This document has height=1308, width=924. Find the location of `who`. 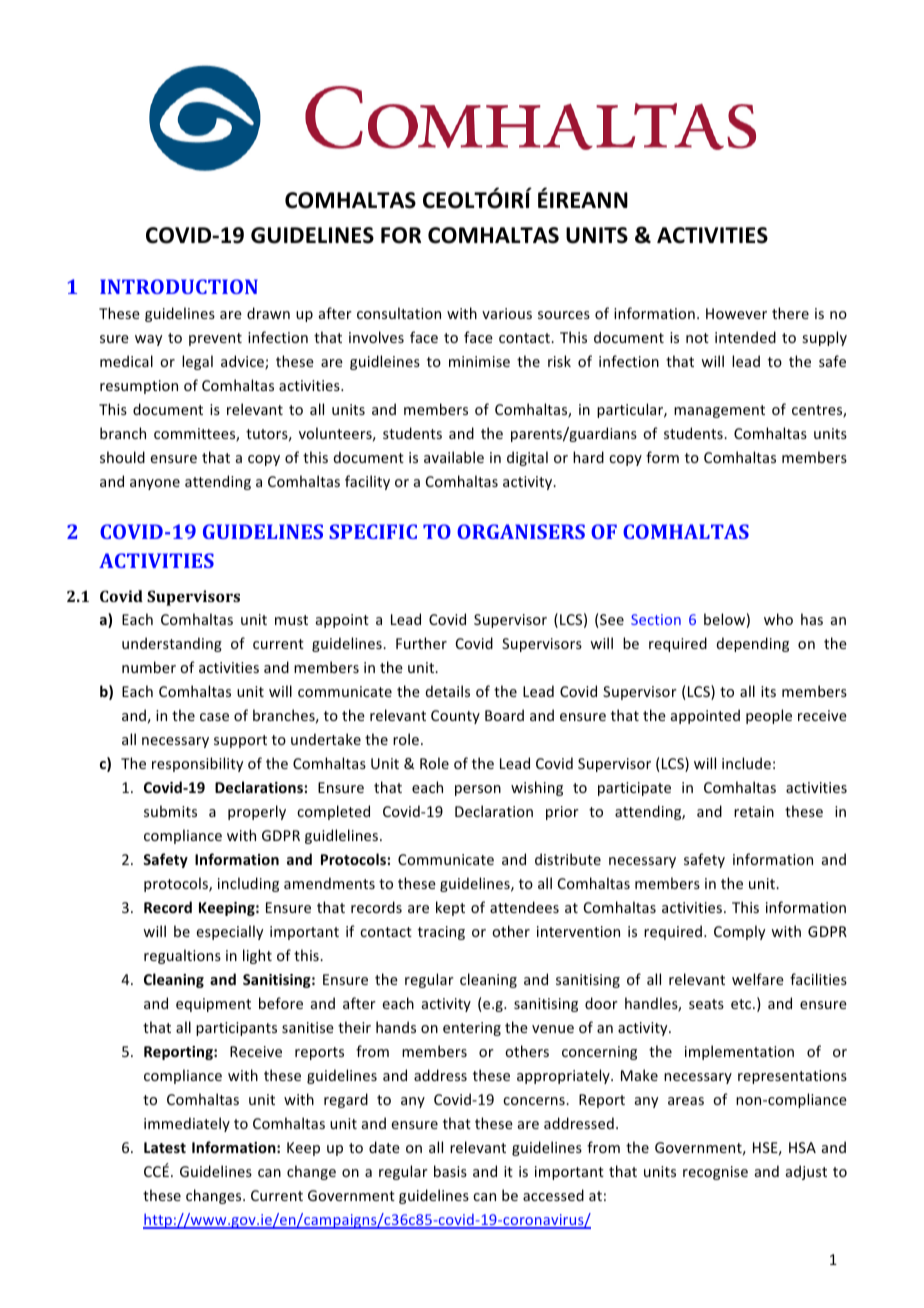

who is located at coordinates (778, 619).
